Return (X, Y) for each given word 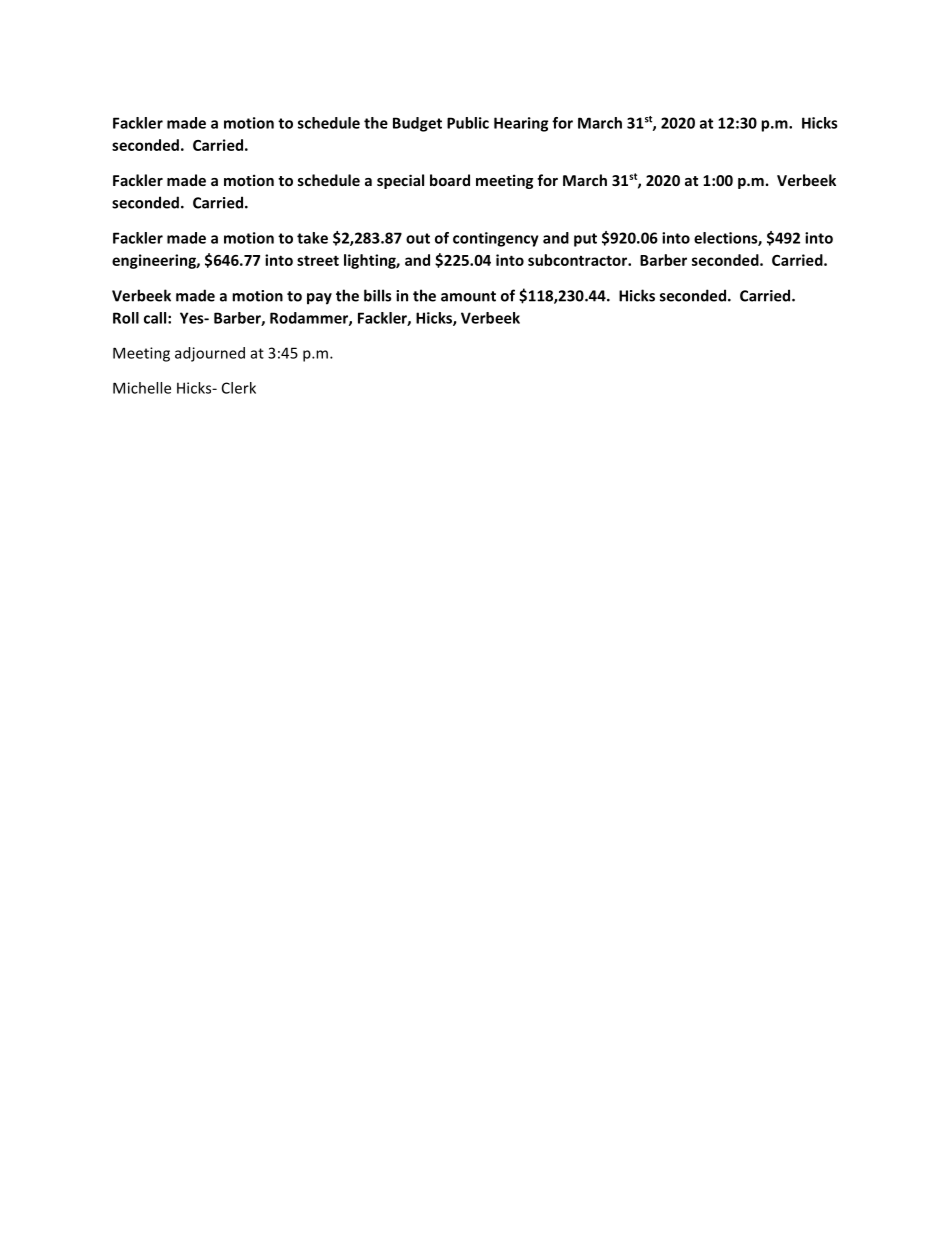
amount (468, 296)
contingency (496, 239)
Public (468, 123)
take (312, 238)
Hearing (521, 124)
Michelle (142, 388)
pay (319, 299)
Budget (417, 124)
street (318, 260)
